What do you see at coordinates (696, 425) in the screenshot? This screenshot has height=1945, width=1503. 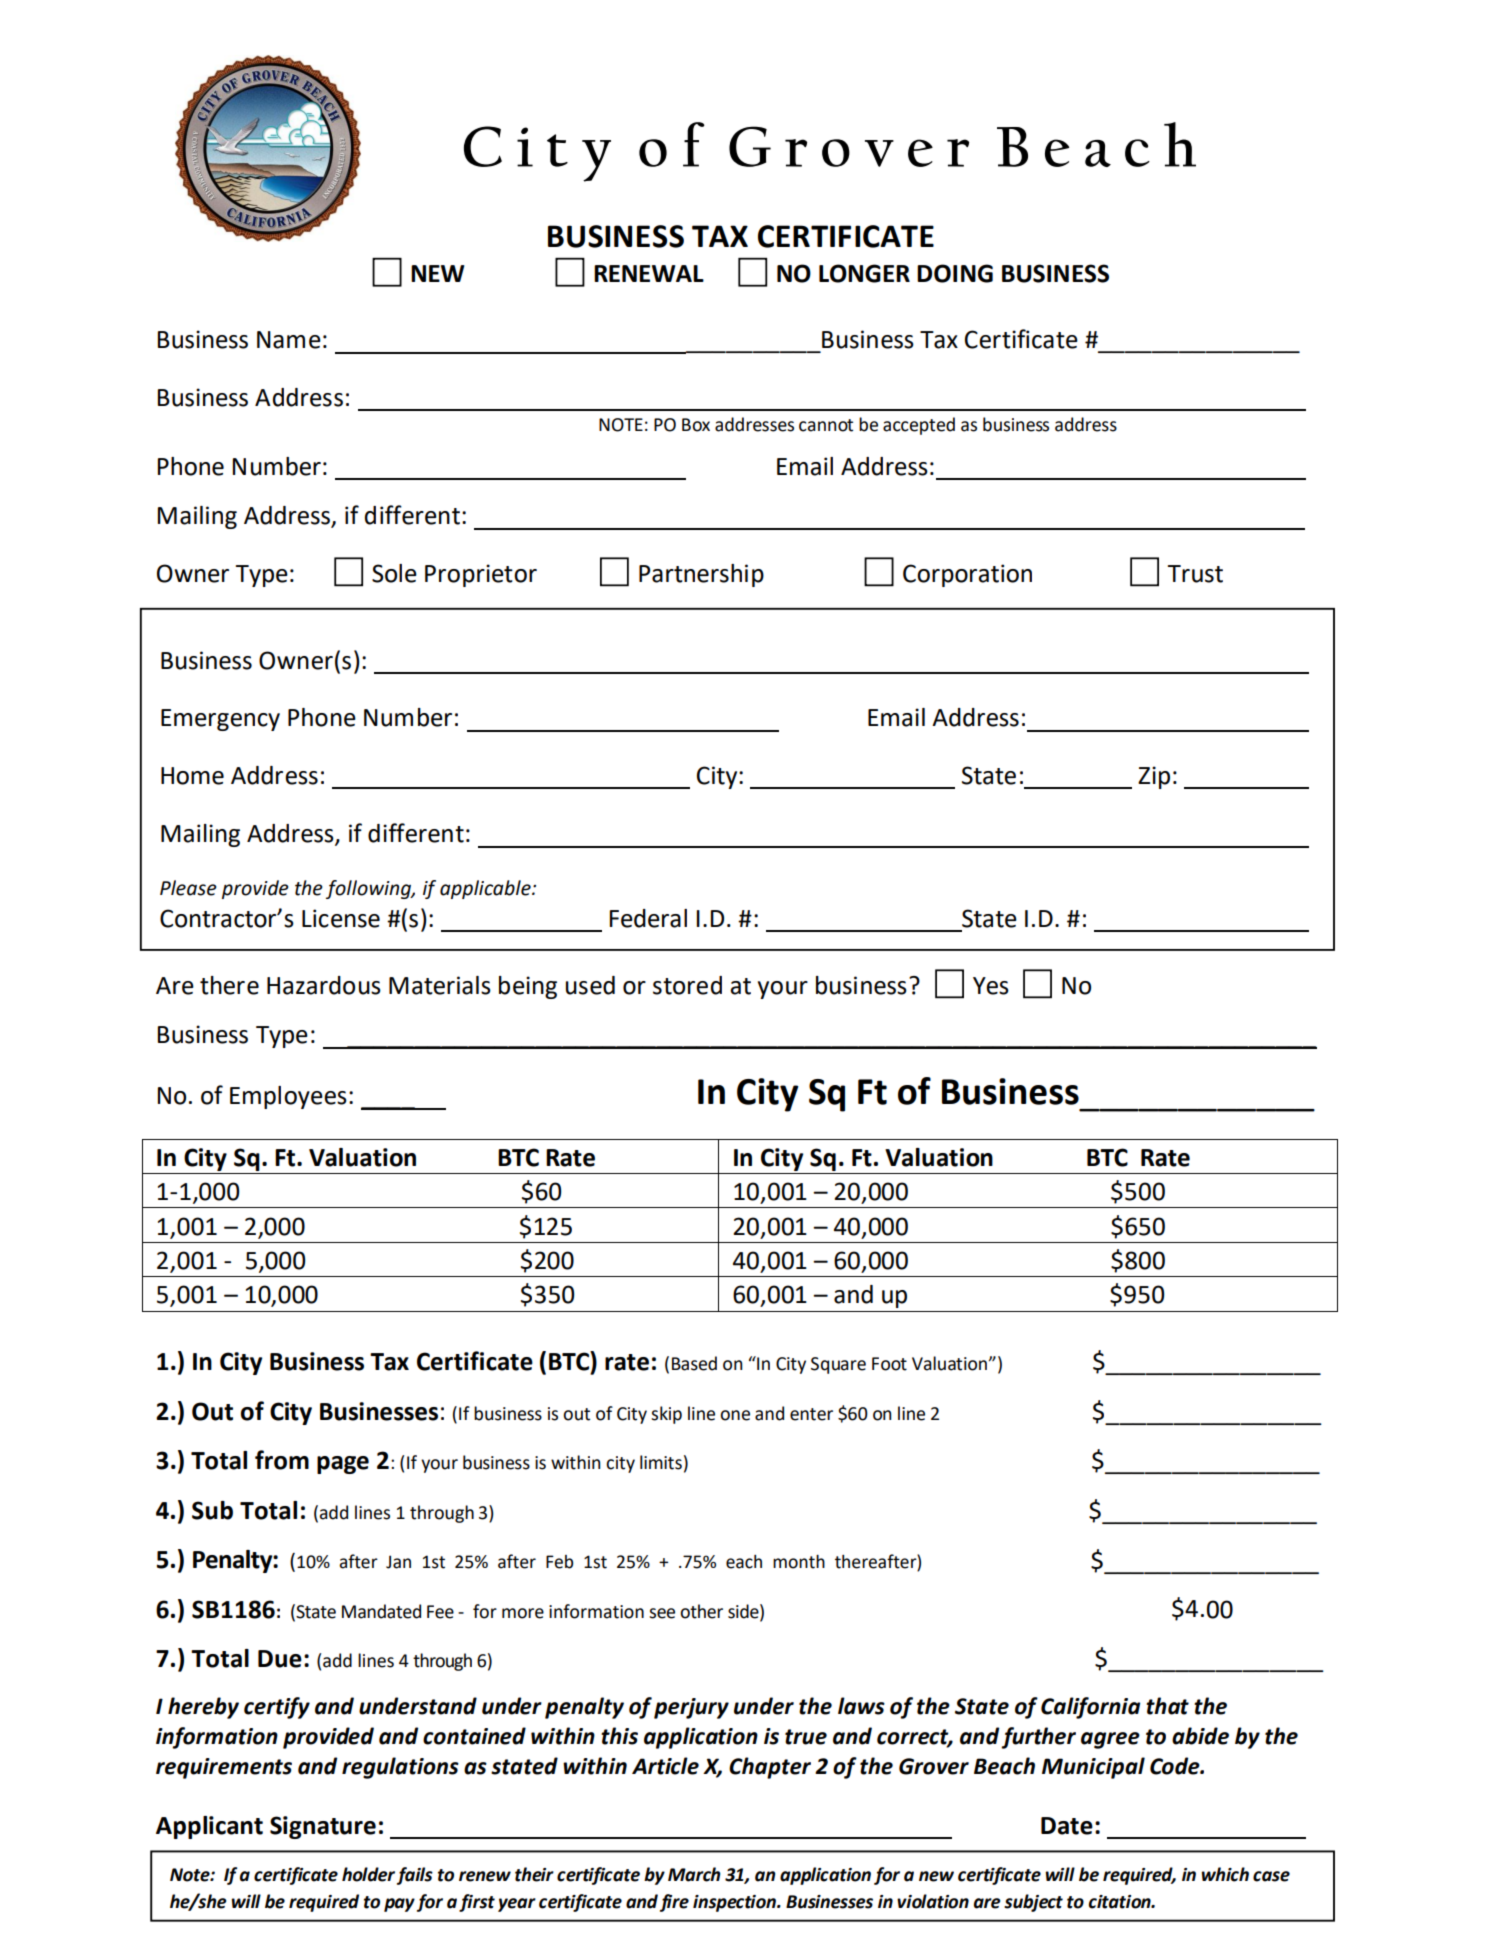 I see `Box` at bounding box center [696, 425].
